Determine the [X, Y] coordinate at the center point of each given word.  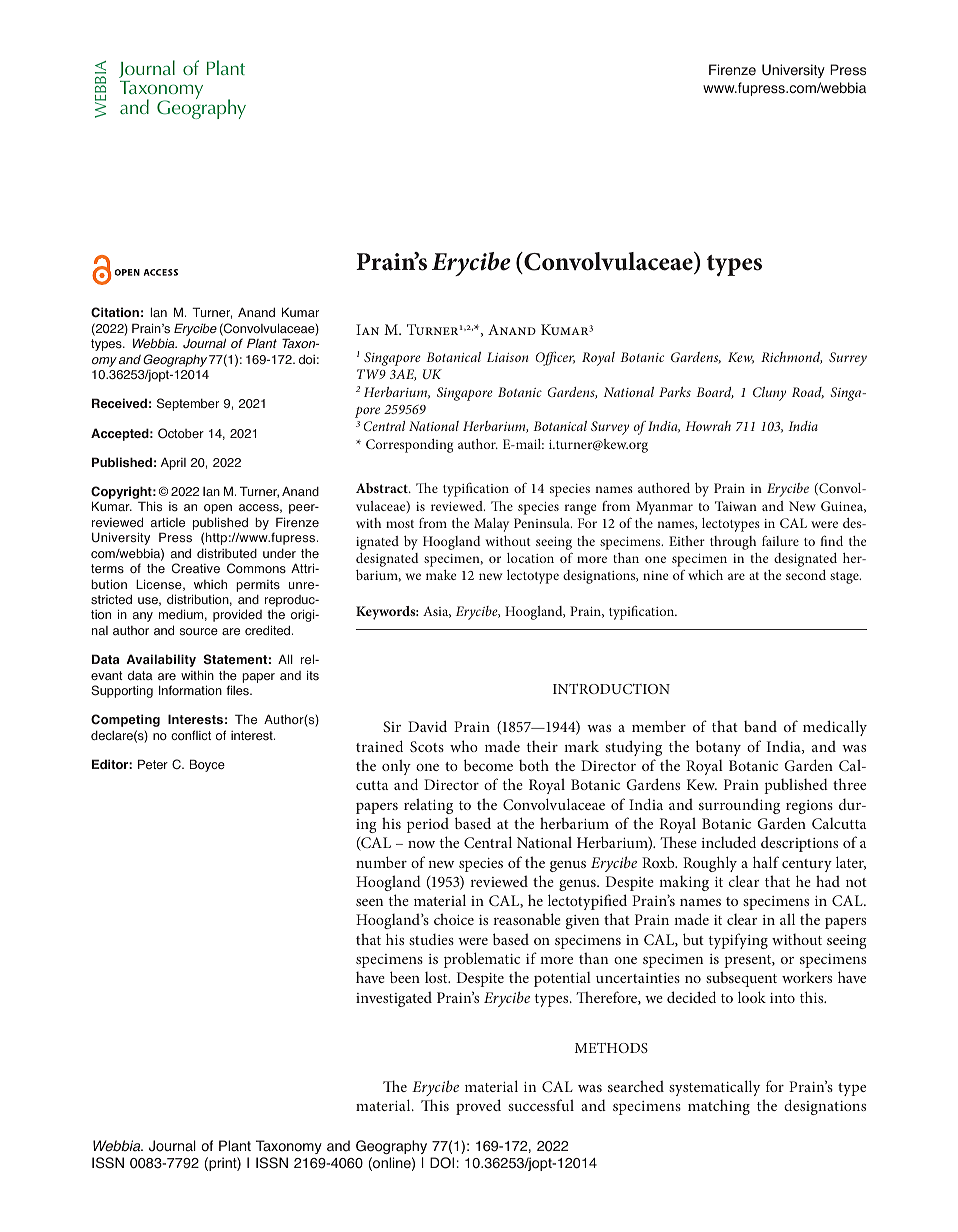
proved [478, 1107]
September [188, 404]
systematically [714, 1088]
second [806, 575]
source [199, 632]
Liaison [507, 357]
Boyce [207, 765]
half [766, 862]
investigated [394, 999]
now [421, 844]
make [441, 575]
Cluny [769, 394]
